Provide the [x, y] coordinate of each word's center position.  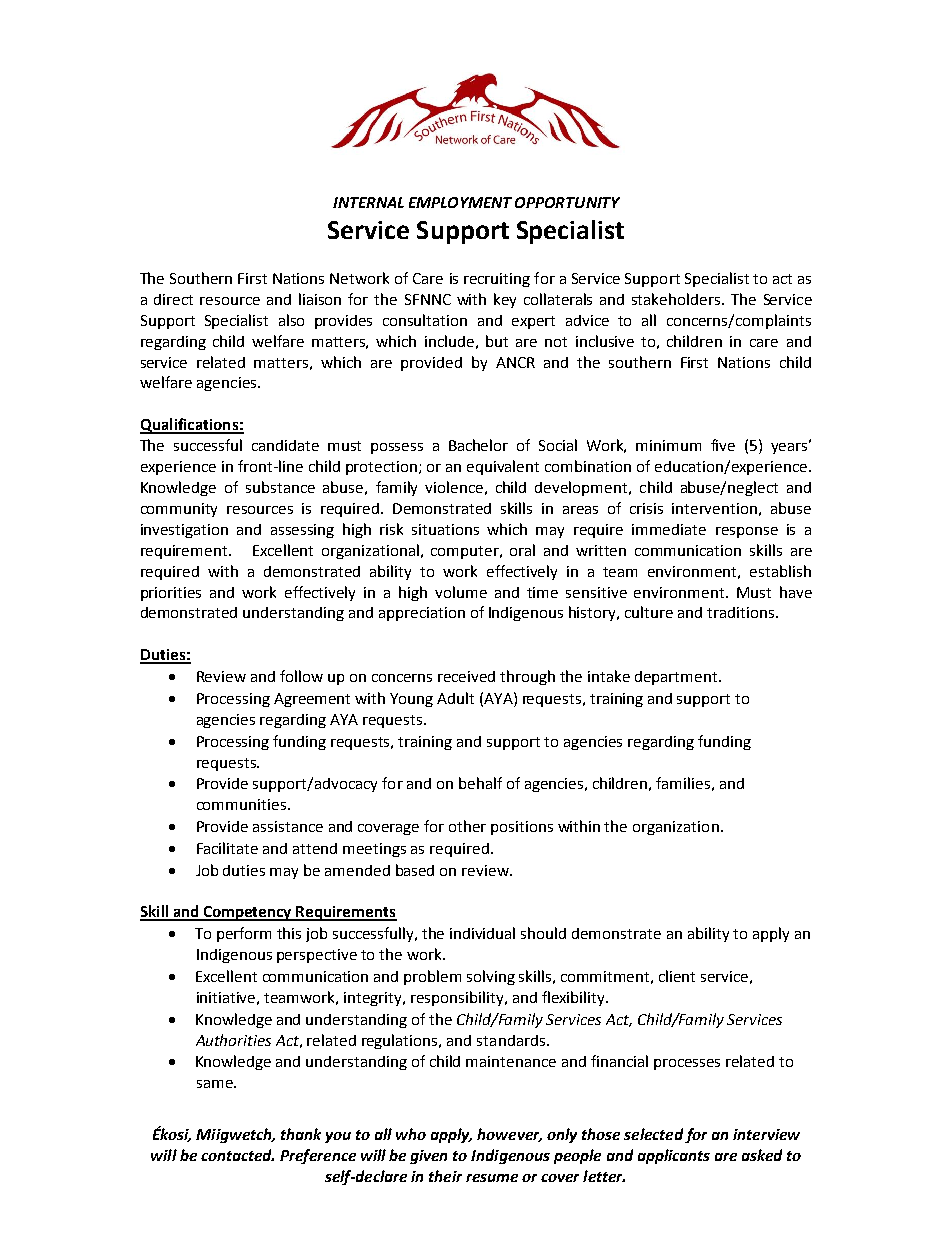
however [509, 1135]
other [467, 826]
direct [173, 299]
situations [445, 529]
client [677, 976]
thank [301, 1134]
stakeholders [676, 299]
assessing [302, 531]
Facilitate [227, 848]
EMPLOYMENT [460, 202]
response [747, 532]
